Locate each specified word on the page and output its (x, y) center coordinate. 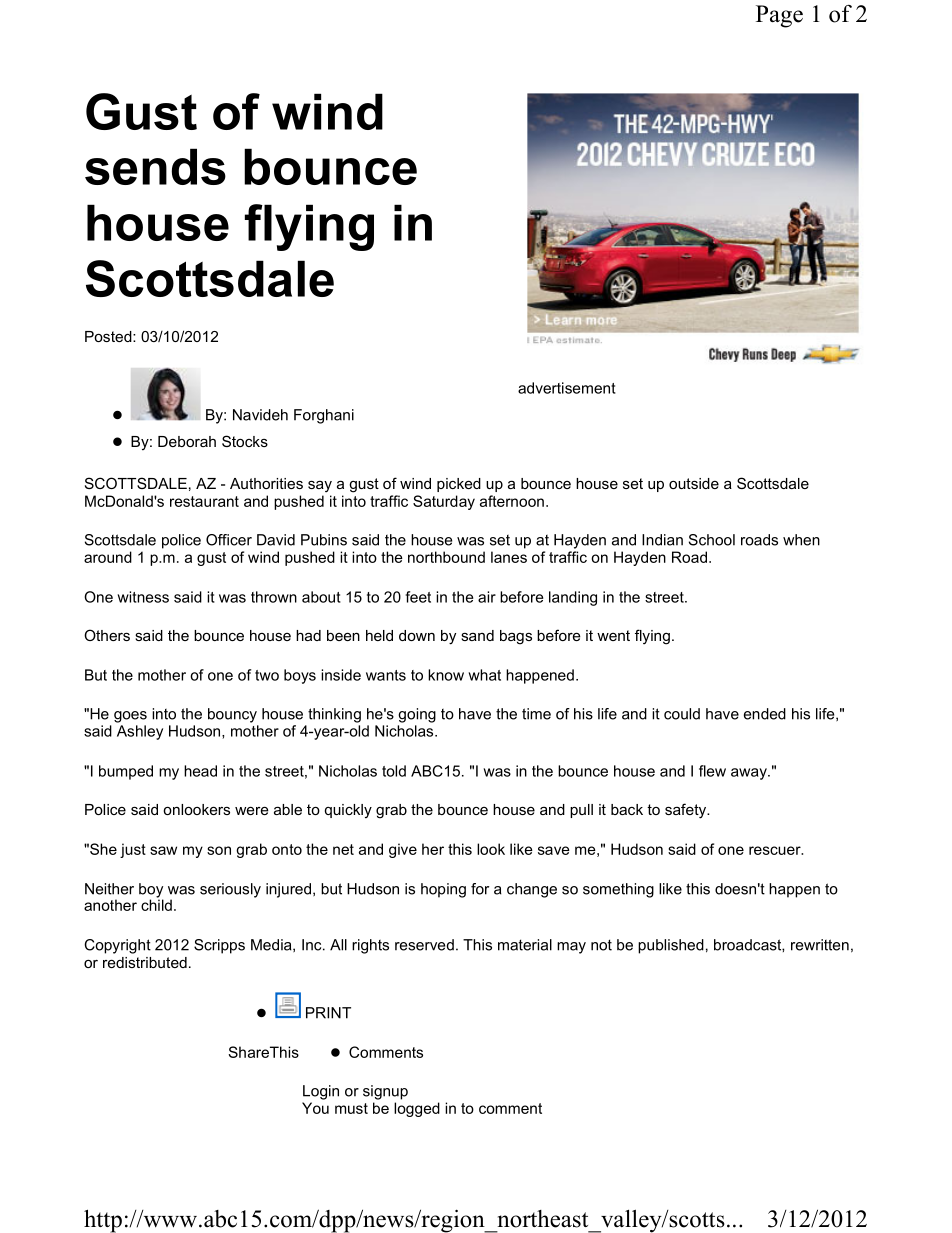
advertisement (567, 388)
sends (155, 166)
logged (417, 1109)
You (315, 1108)
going (417, 715)
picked (459, 485)
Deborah (187, 441)
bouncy (232, 715)
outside (694, 483)
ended (765, 714)
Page (779, 16)
